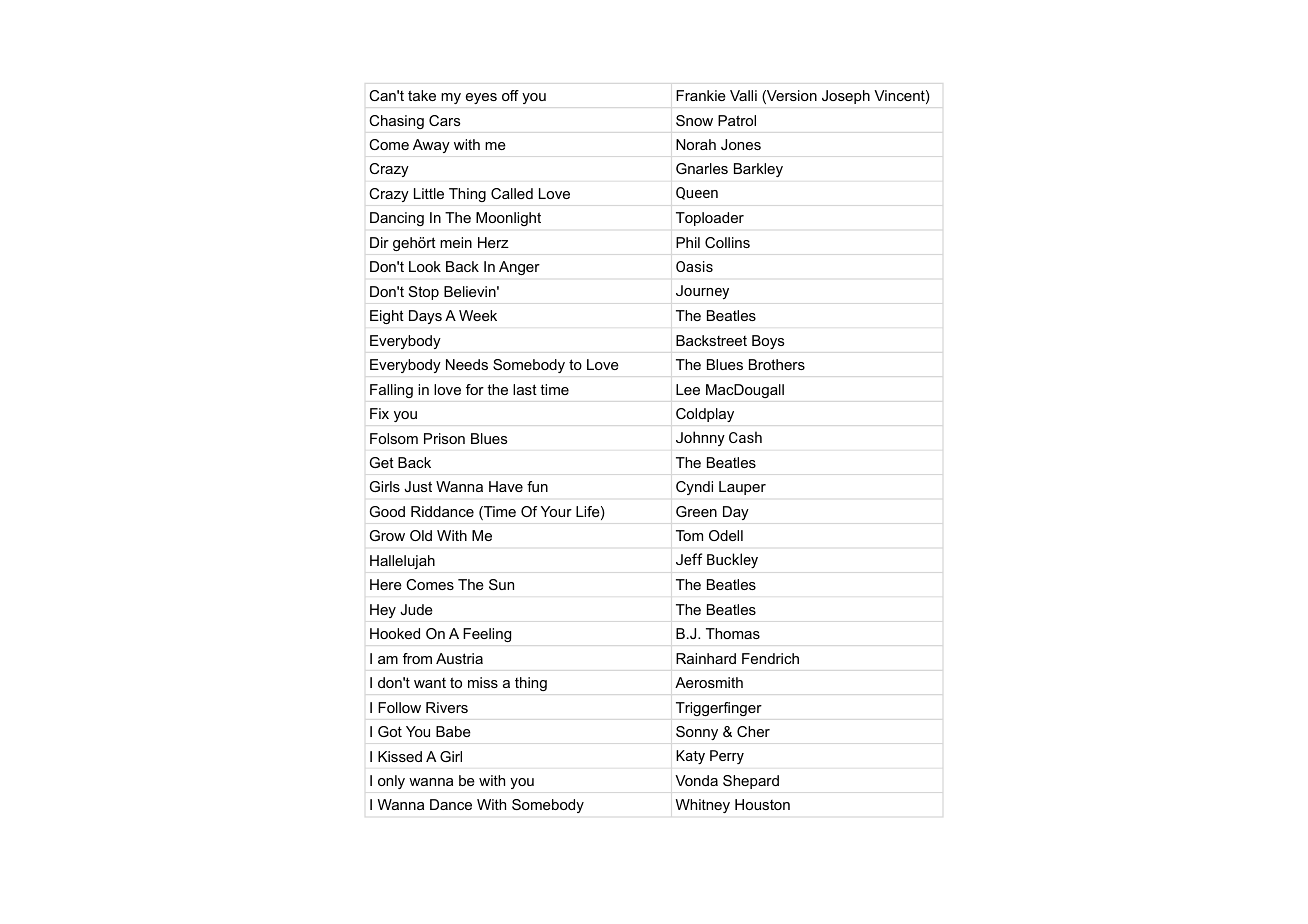 The image size is (1308, 924). Describe the element at coordinates (689, 559) in the screenshot. I see `Jeff` at that location.
